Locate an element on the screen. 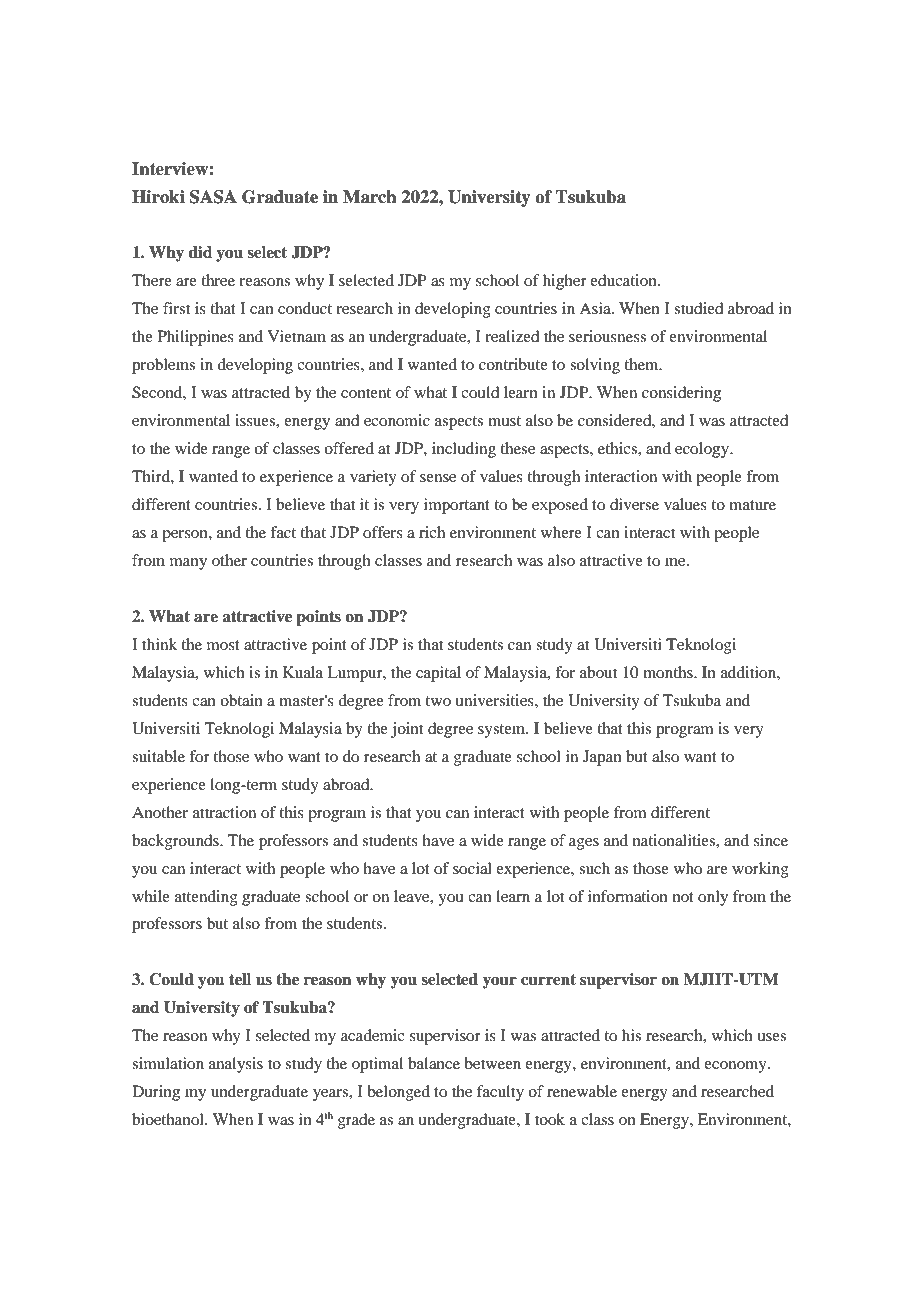  problems is located at coordinates (163, 366).
